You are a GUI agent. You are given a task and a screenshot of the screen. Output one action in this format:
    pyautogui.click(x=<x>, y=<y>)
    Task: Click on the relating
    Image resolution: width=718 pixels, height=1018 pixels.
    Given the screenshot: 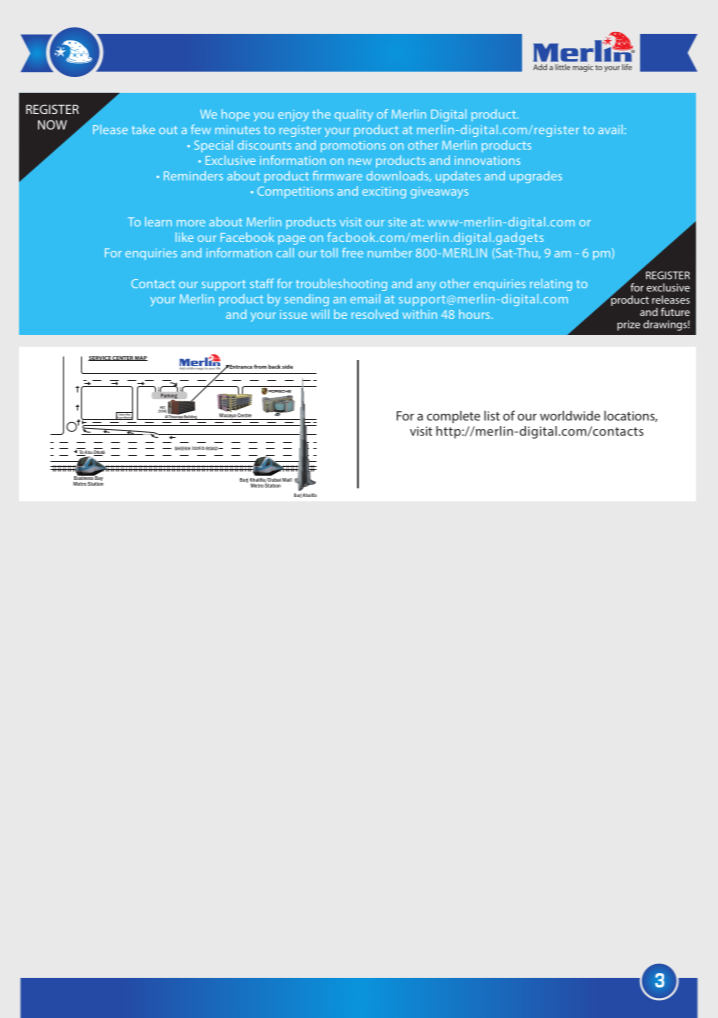 What is the action you would take?
    pyautogui.click(x=551, y=285)
